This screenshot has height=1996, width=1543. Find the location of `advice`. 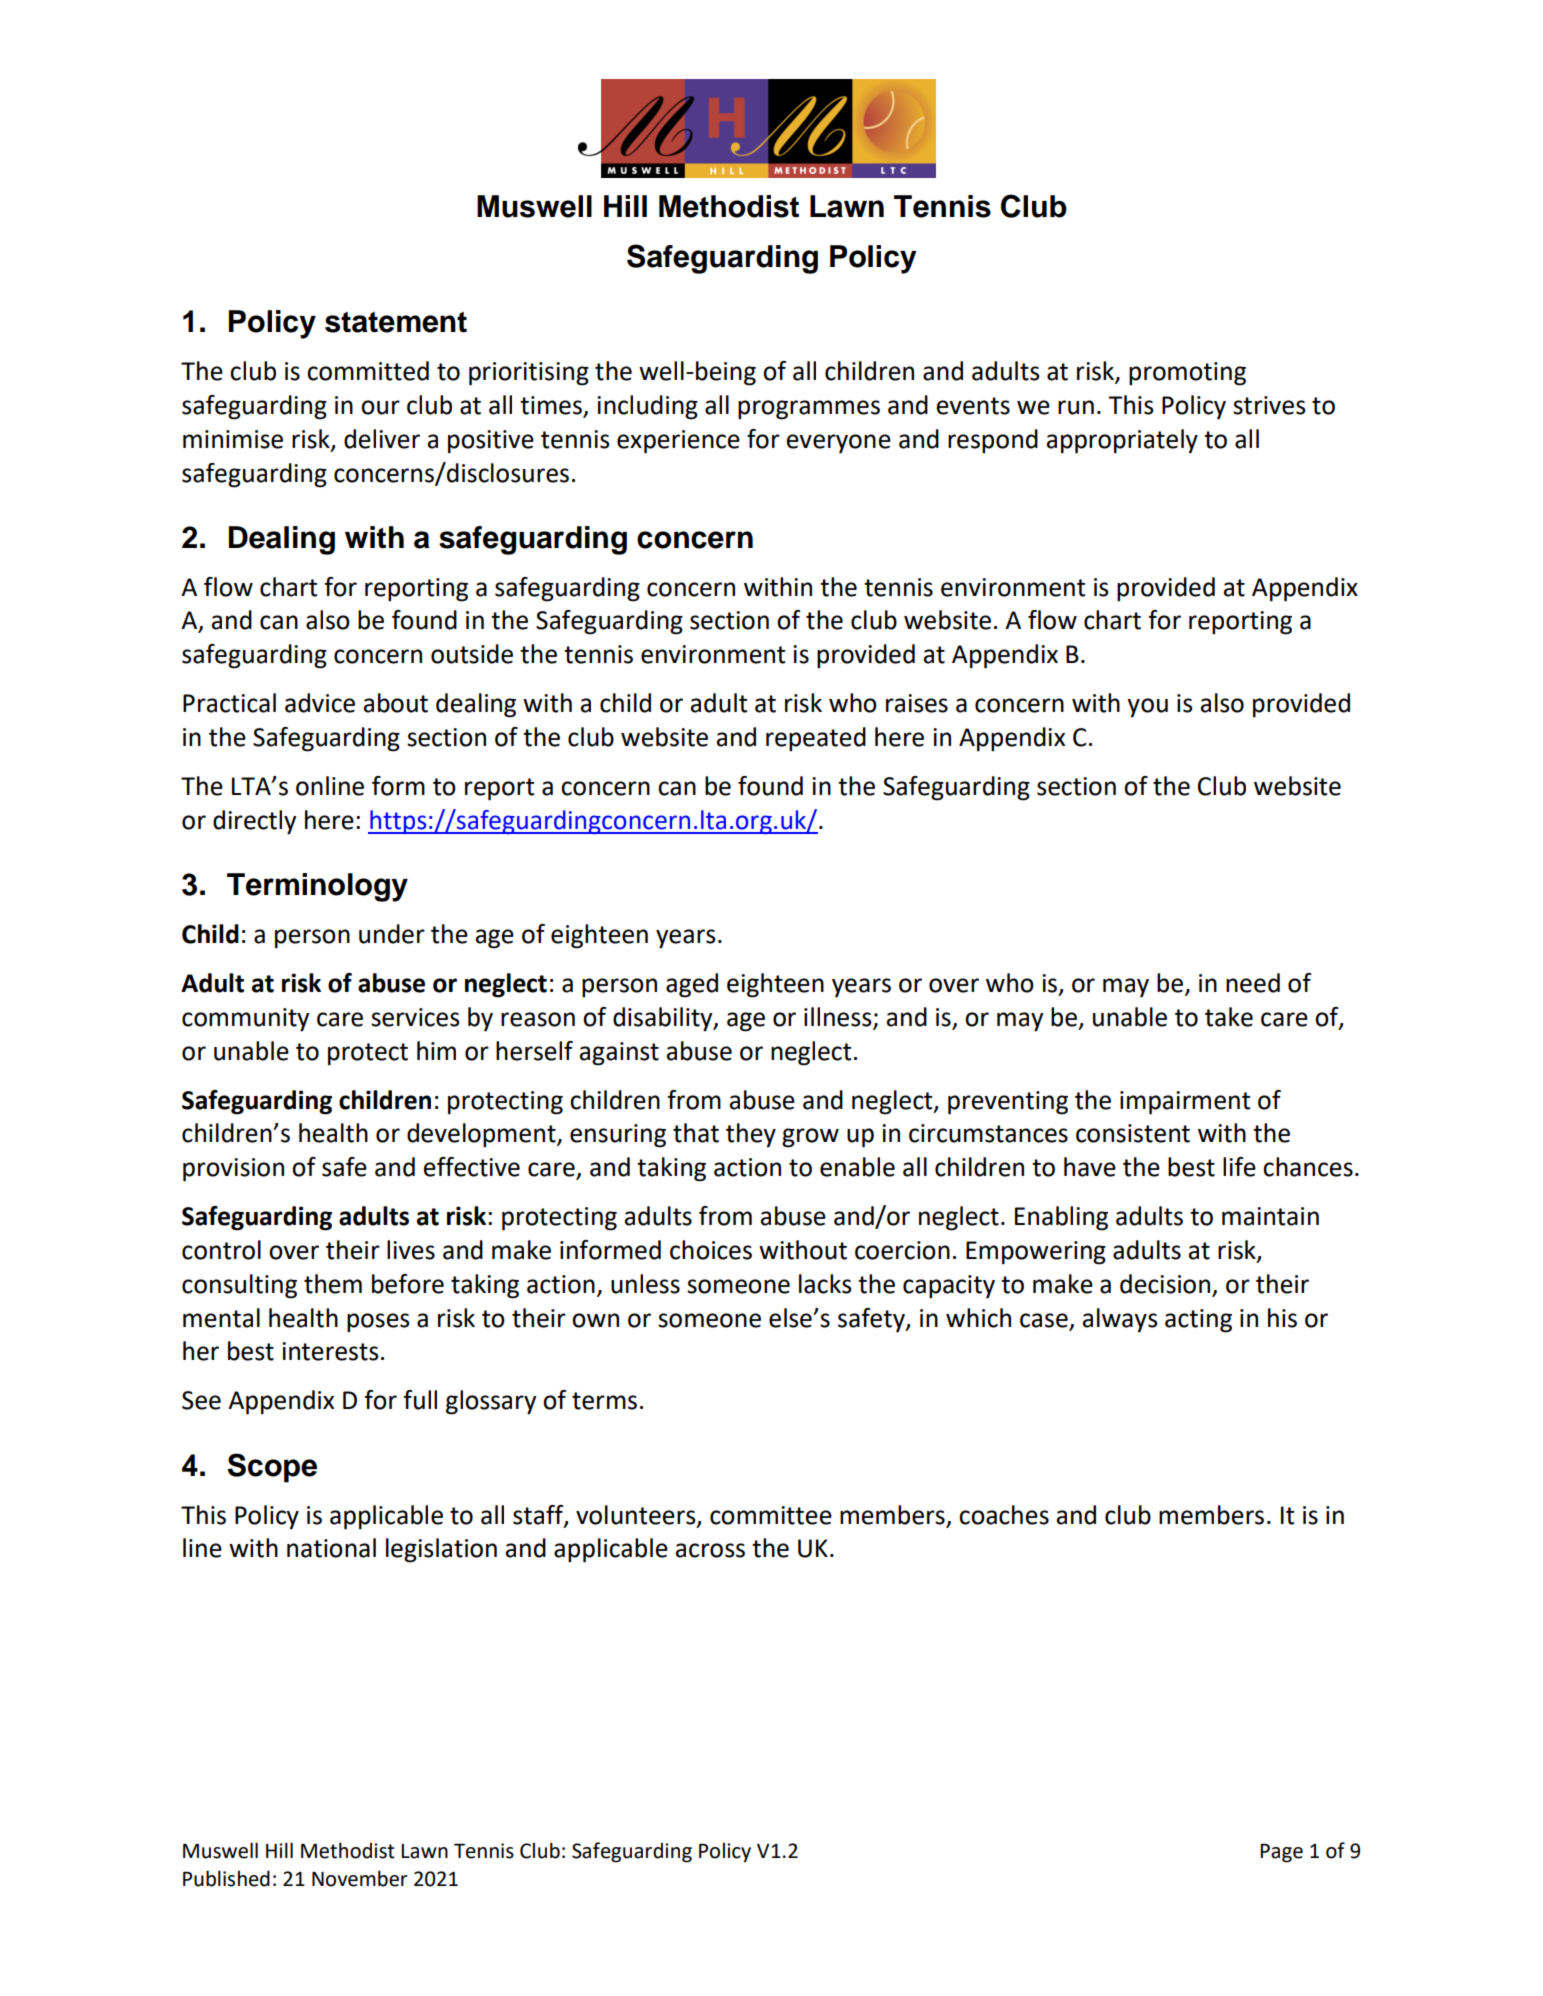

advice is located at coordinates (320, 703).
